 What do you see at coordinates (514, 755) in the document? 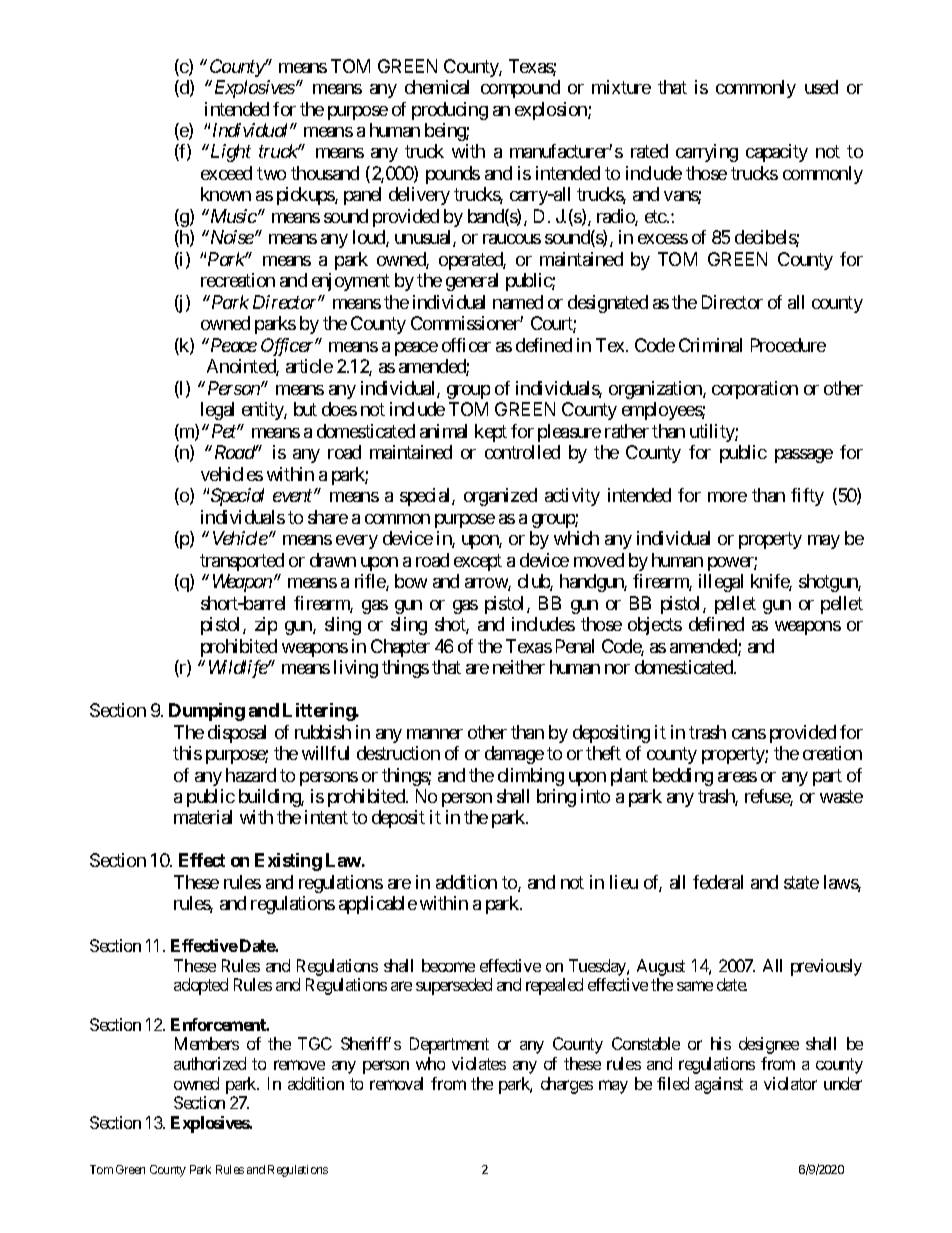
I see `damage` at bounding box center [514, 755].
